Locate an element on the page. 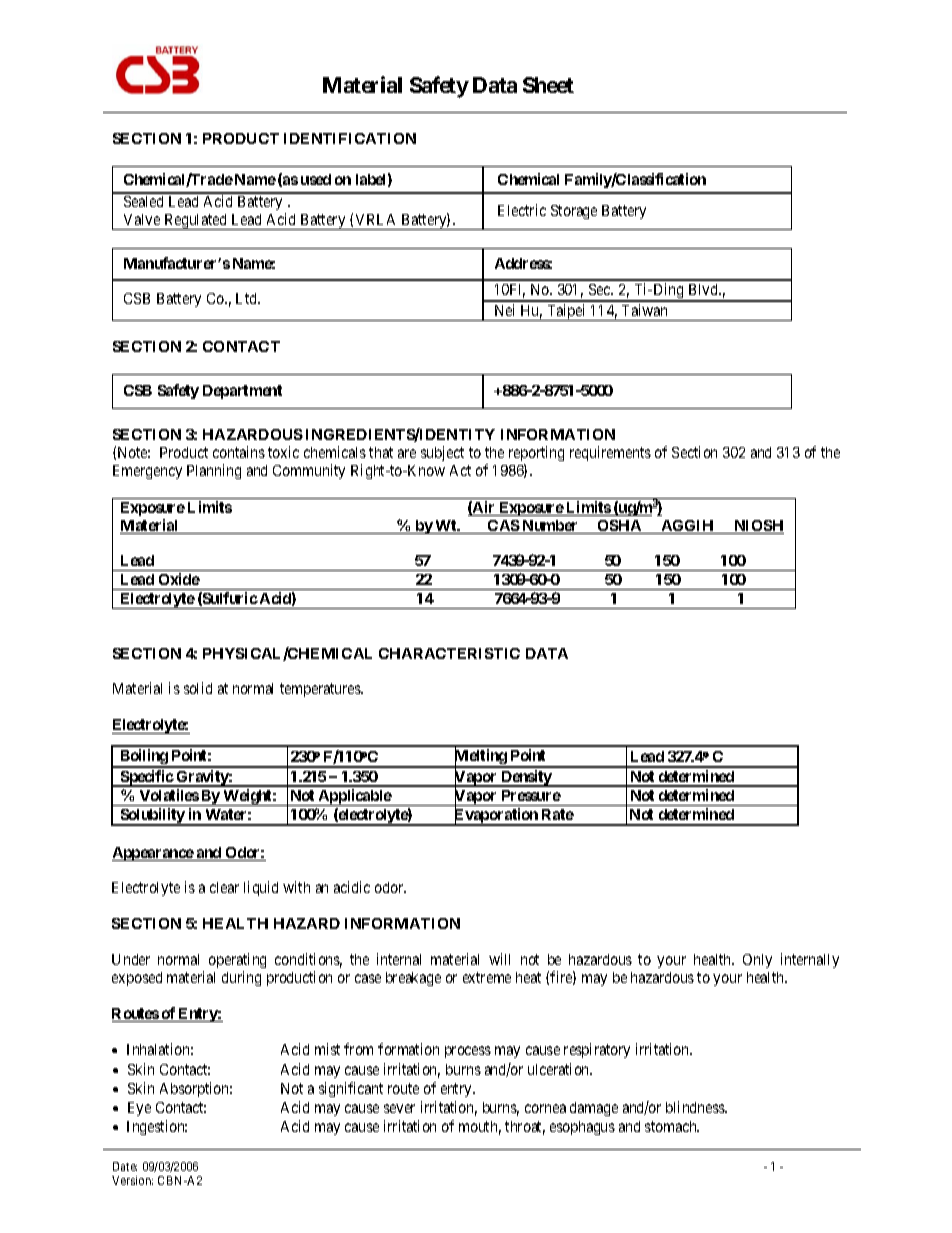 The image size is (952, 1233). Sealed is located at coordinates (143, 201).
